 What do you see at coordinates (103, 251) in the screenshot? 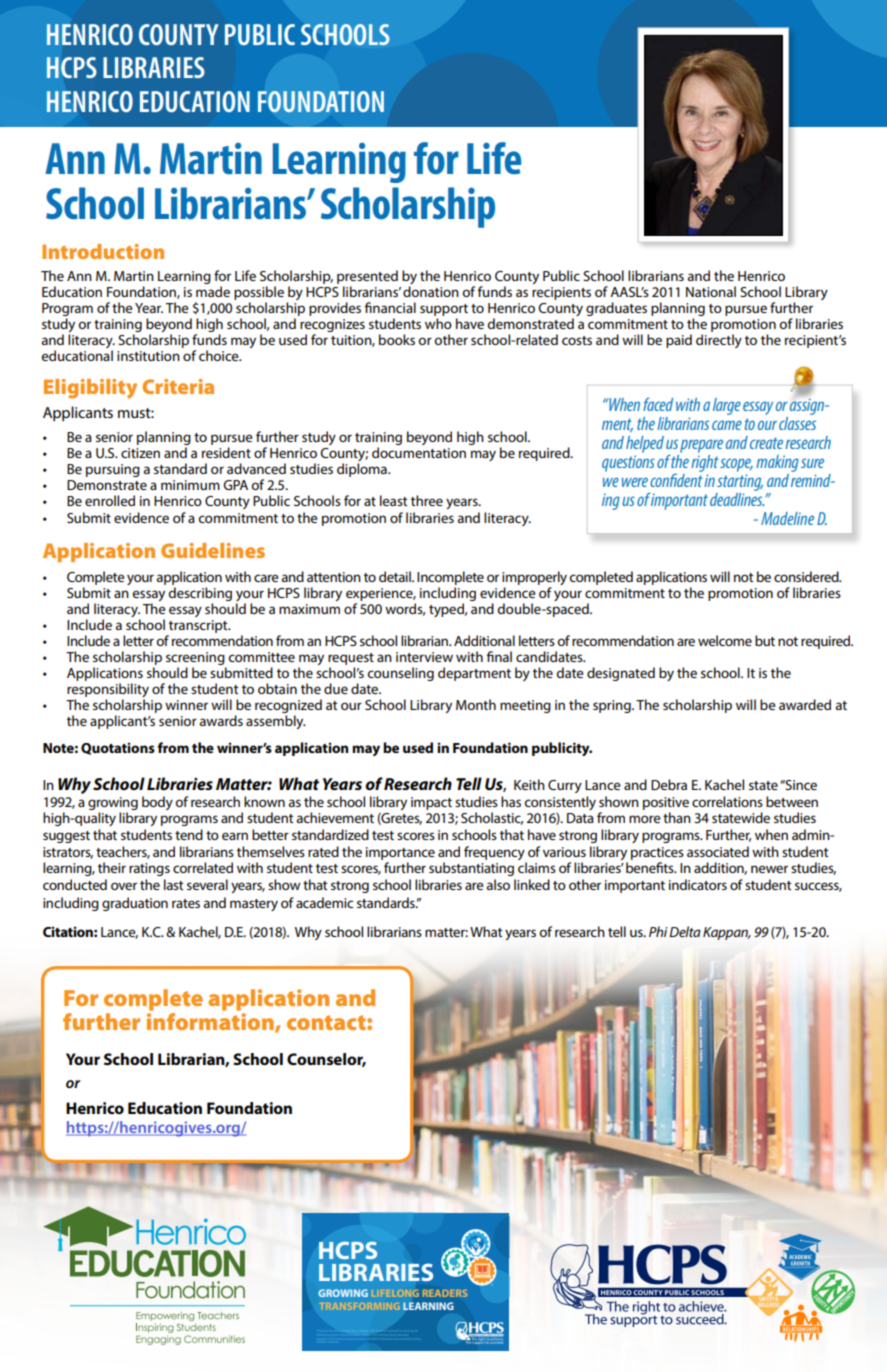
I see `Introduction` at bounding box center [103, 251].
